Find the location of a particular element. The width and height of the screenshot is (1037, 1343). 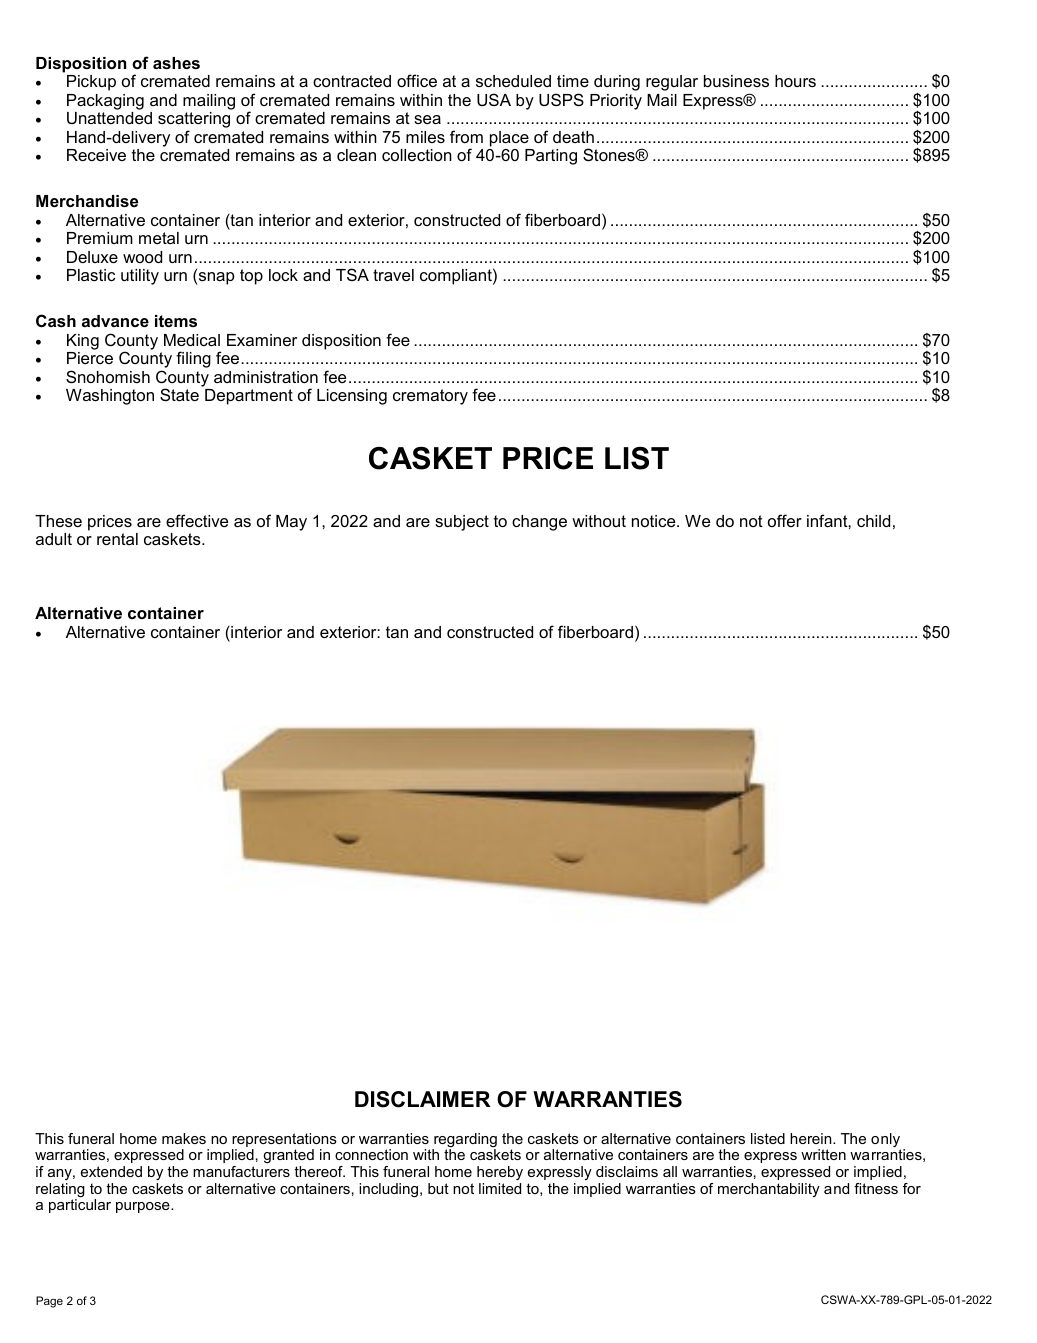

USA is located at coordinates (494, 99).
